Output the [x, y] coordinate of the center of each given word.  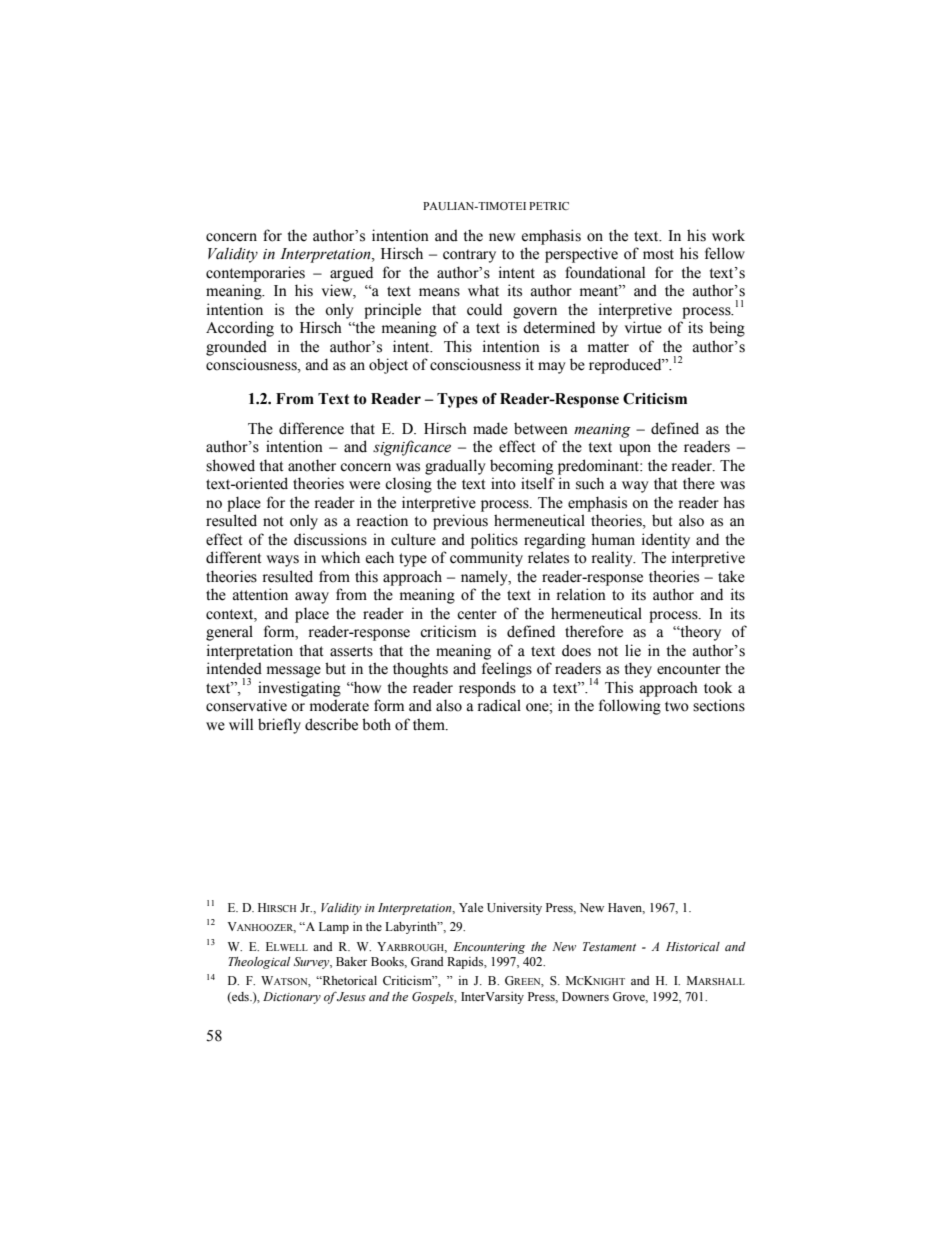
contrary [469, 256]
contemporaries [255, 274]
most [658, 254]
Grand [427, 961]
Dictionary [292, 998]
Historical [693, 946]
